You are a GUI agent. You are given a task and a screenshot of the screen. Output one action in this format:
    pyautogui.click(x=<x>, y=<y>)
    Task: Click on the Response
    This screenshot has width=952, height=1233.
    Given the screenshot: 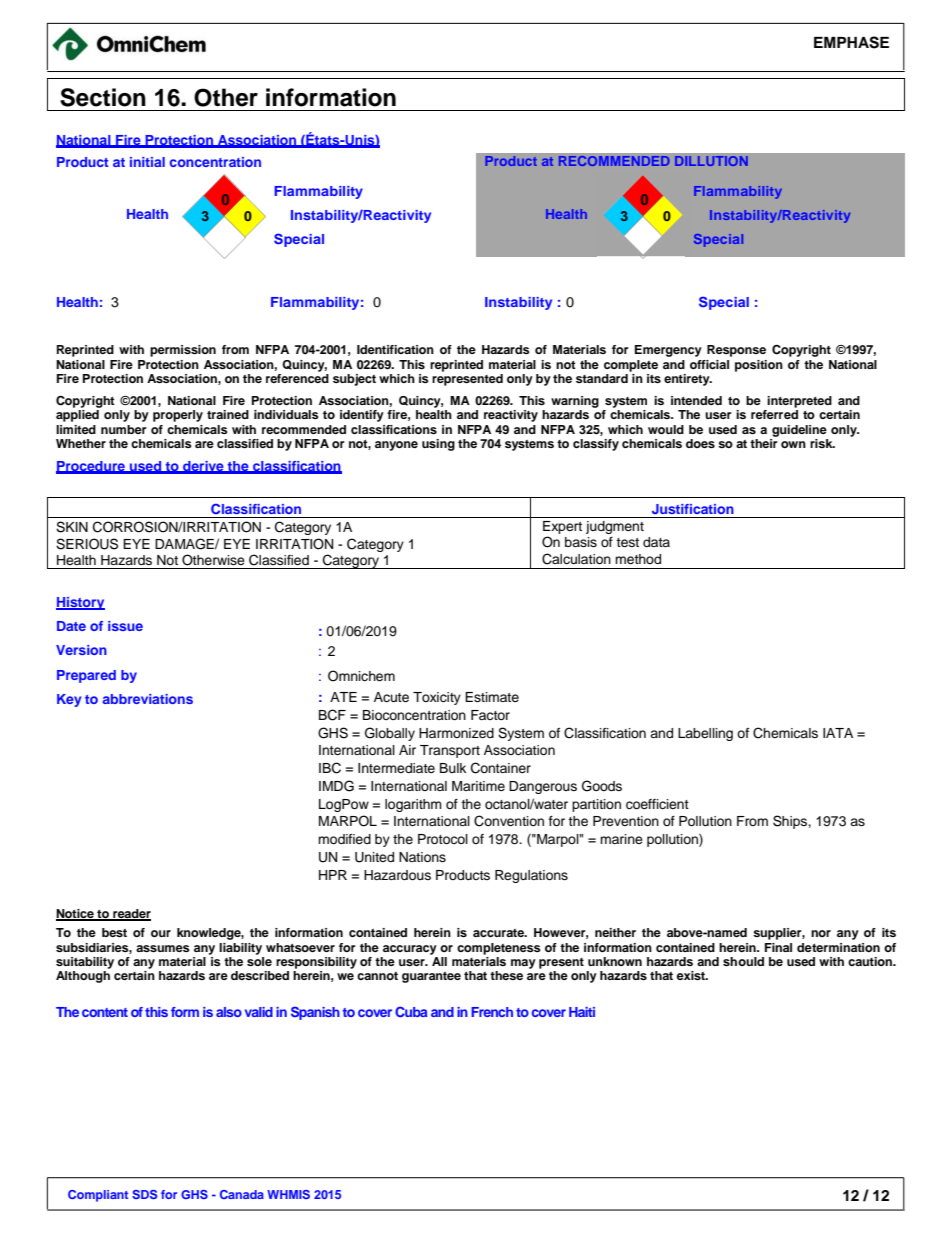 What is the action you would take?
    pyautogui.click(x=736, y=351)
